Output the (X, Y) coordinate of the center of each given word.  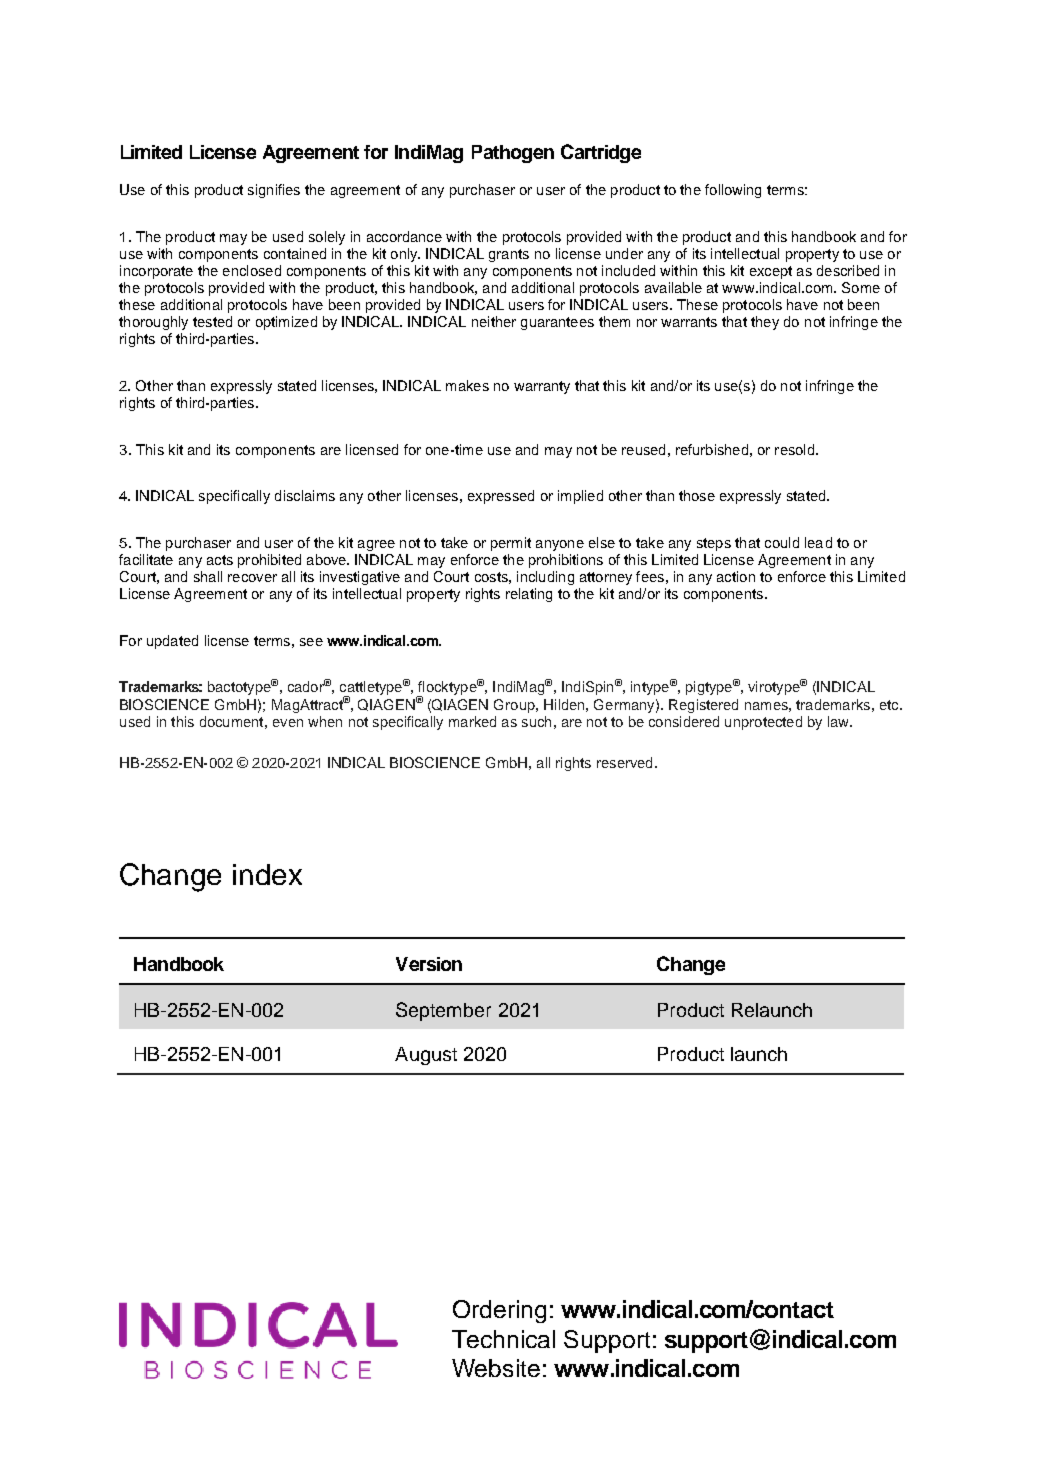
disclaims (305, 495)
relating (529, 595)
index (267, 874)
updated (172, 642)
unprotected (763, 723)
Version (429, 964)
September (443, 1011)
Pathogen (513, 154)
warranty (542, 387)
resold (796, 449)
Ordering (499, 1311)
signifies (274, 191)
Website (496, 1368)
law (839, 721)
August (426, 1056)
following (733, 191)
